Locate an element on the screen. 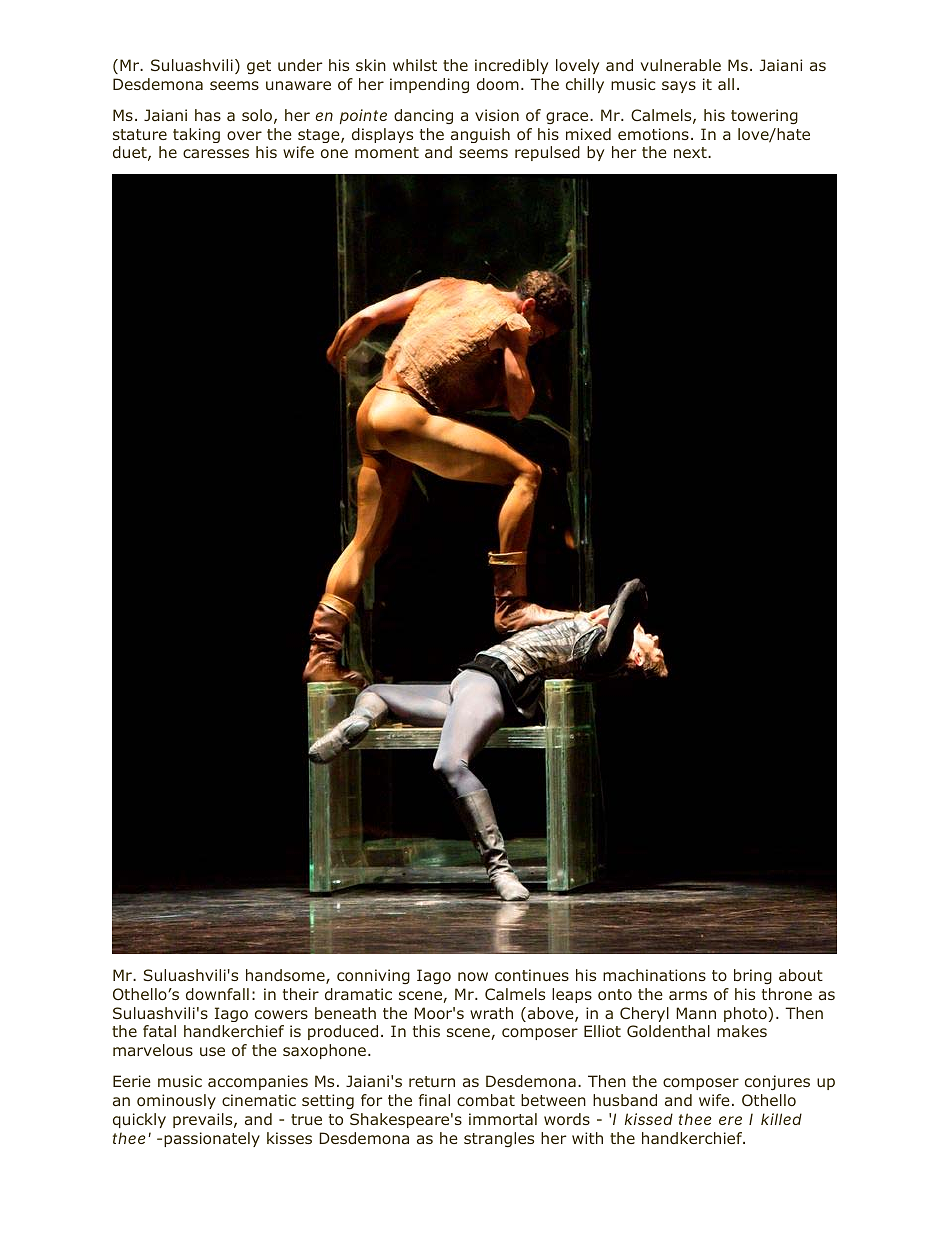 This screenshot has width=952, height=1233. has is located at coordinates (208, 115).
